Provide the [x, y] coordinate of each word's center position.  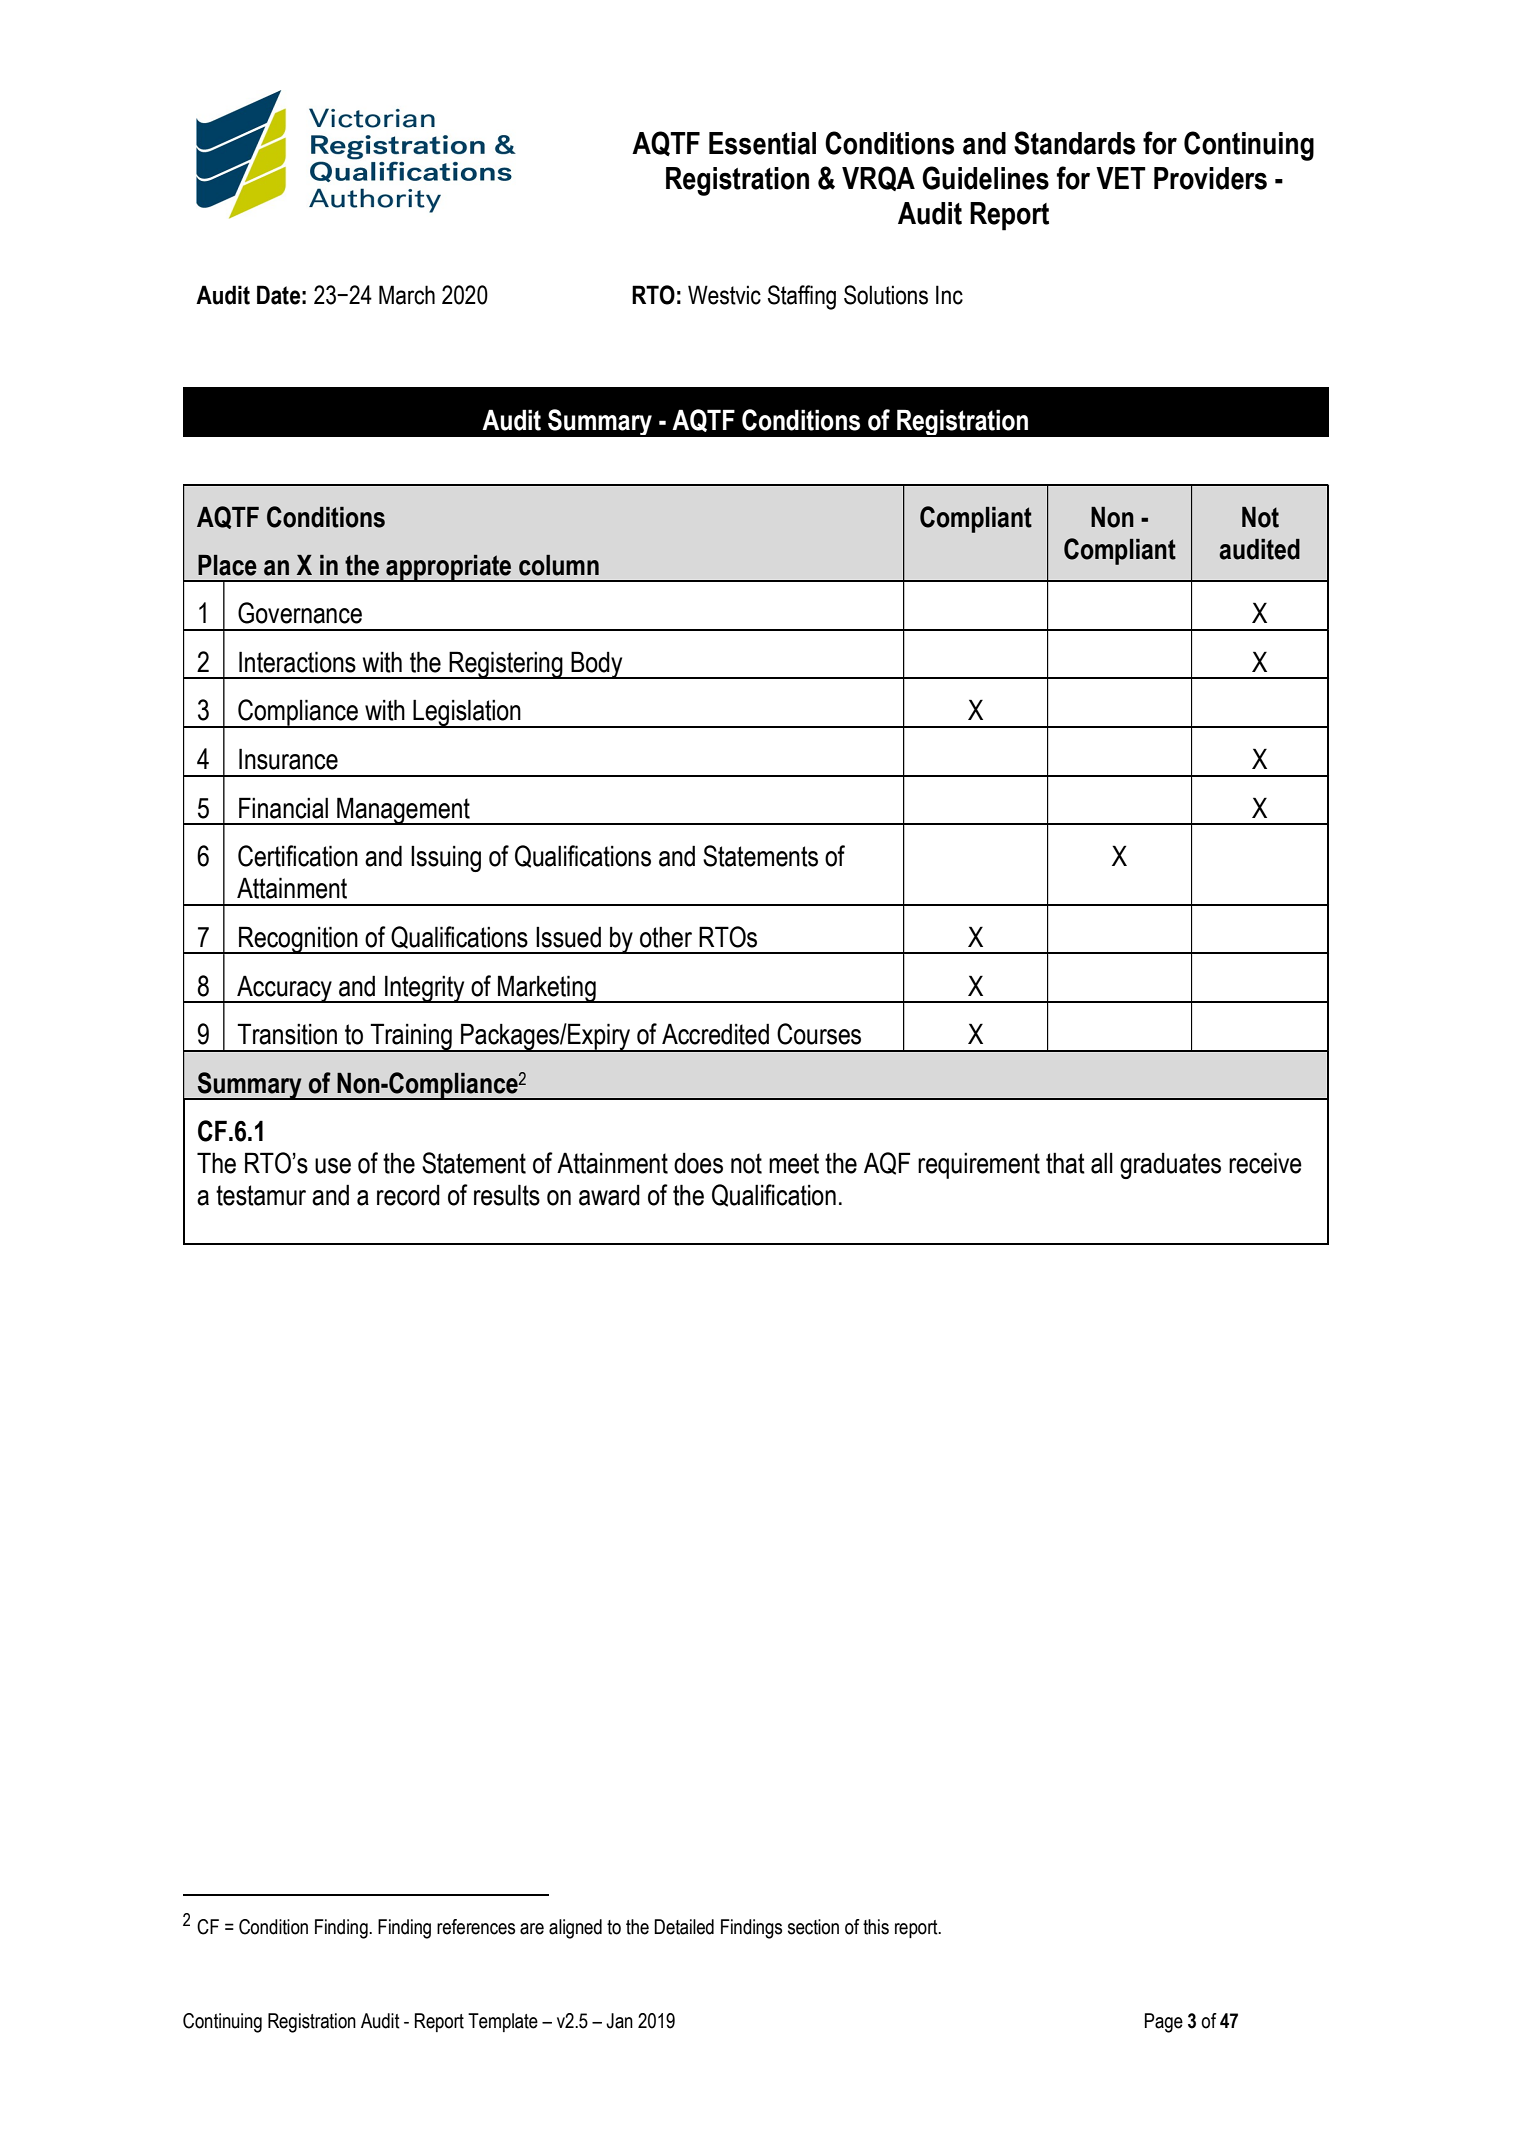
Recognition [298, 940]
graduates [1170, 1166]
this [876, 1927]
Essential [762, 143]
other [666, 937]
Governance [300, 613]
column [559, 565]
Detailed [684, 1927]
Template [503, 2022]
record [408, 1195]
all [1102, 1163]
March [407, 295]
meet [794, 1163]
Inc [949, 295]
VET [1121, 178]
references [476, 1927]
